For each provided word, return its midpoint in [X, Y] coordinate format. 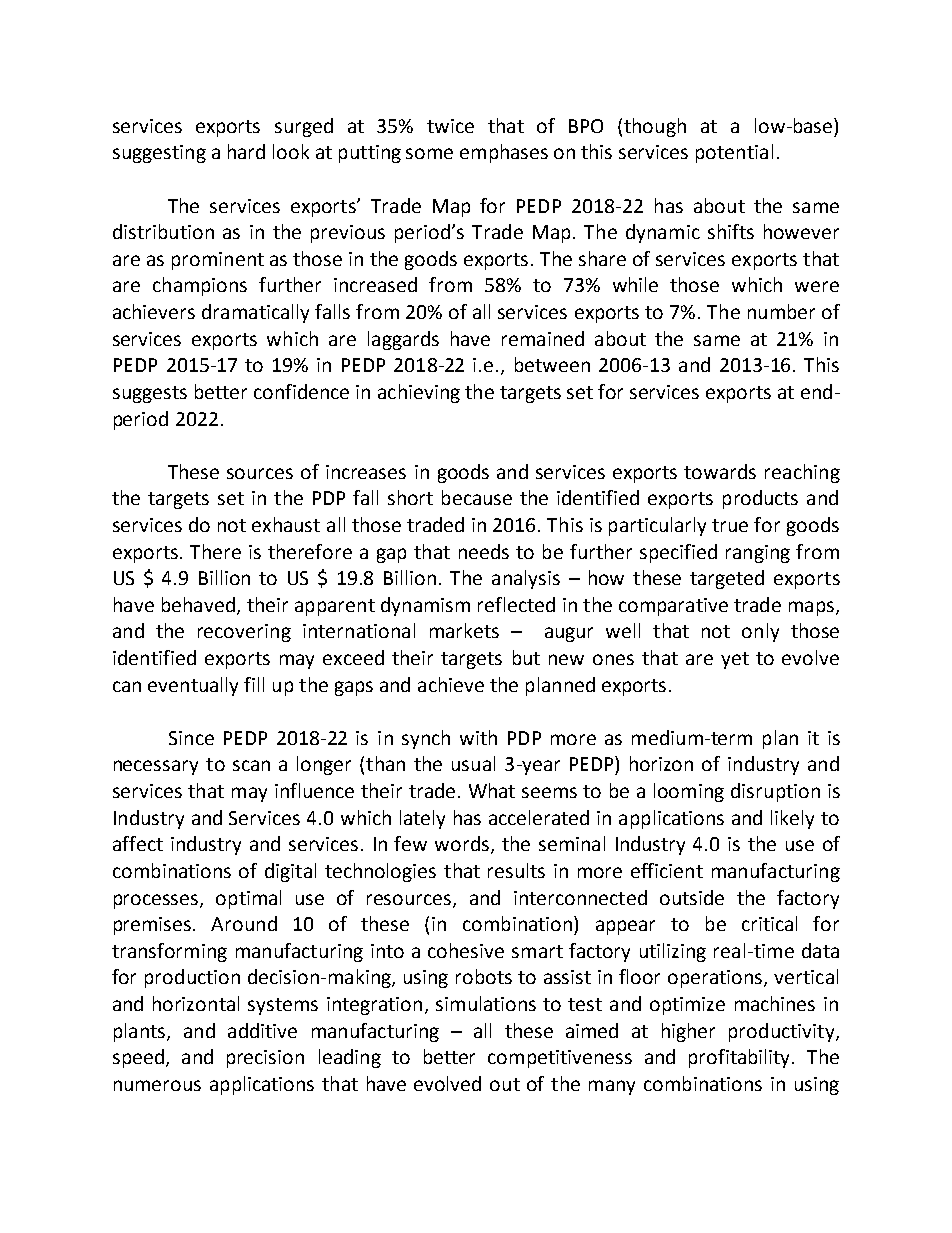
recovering [244, 633]
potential [734, 153]
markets [464, 630]
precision [265, 1059]
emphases [504, 153]
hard [246, 151]
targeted [727, 579]
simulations [486, 1003]
